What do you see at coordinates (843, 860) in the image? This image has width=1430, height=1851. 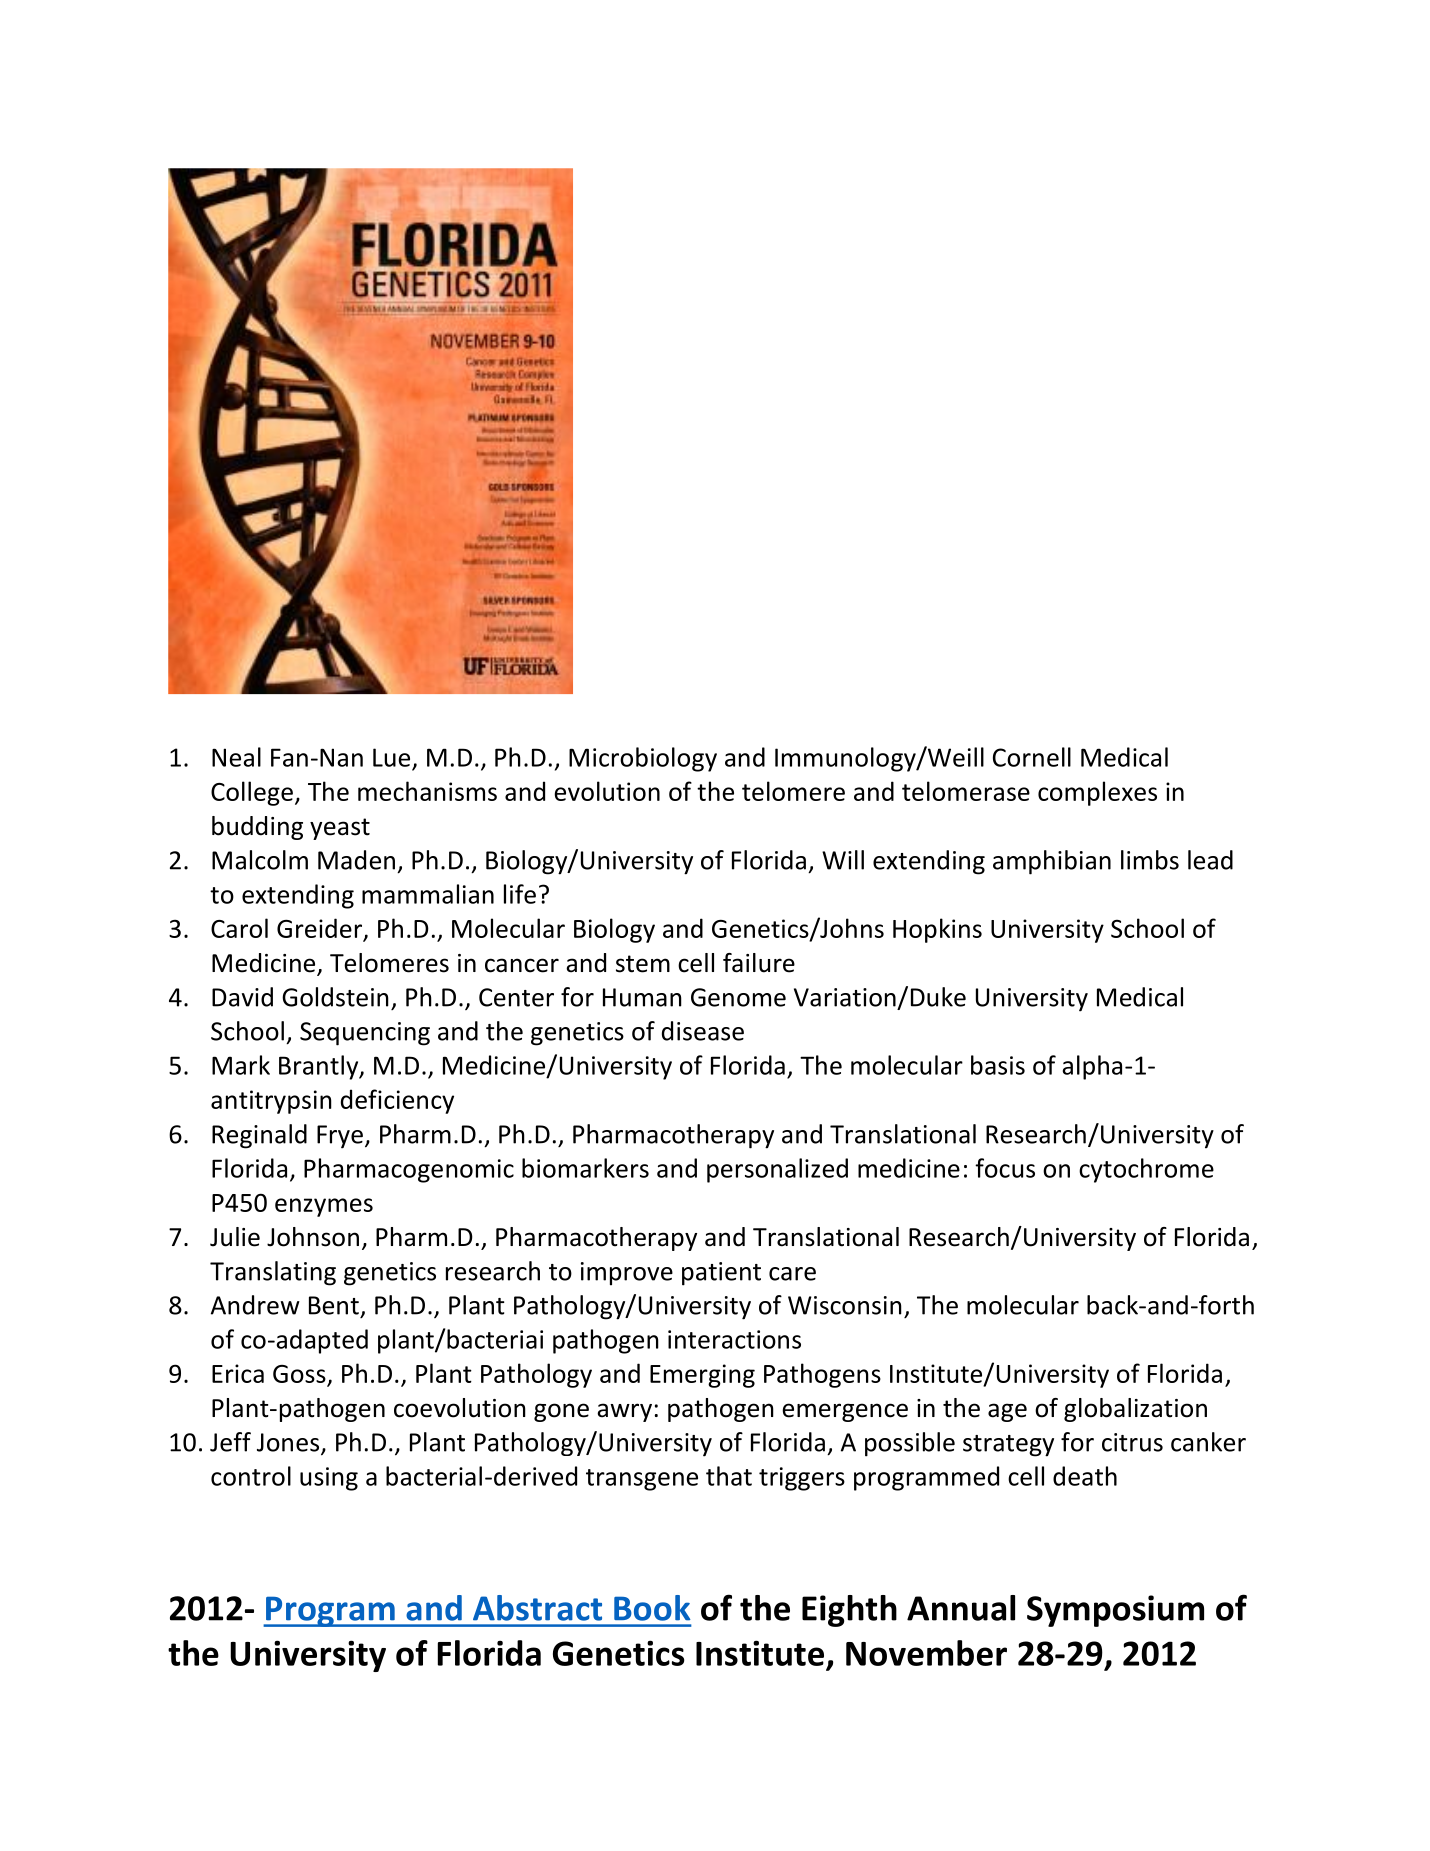 I see `Will` at bounding box center [843, 860].
